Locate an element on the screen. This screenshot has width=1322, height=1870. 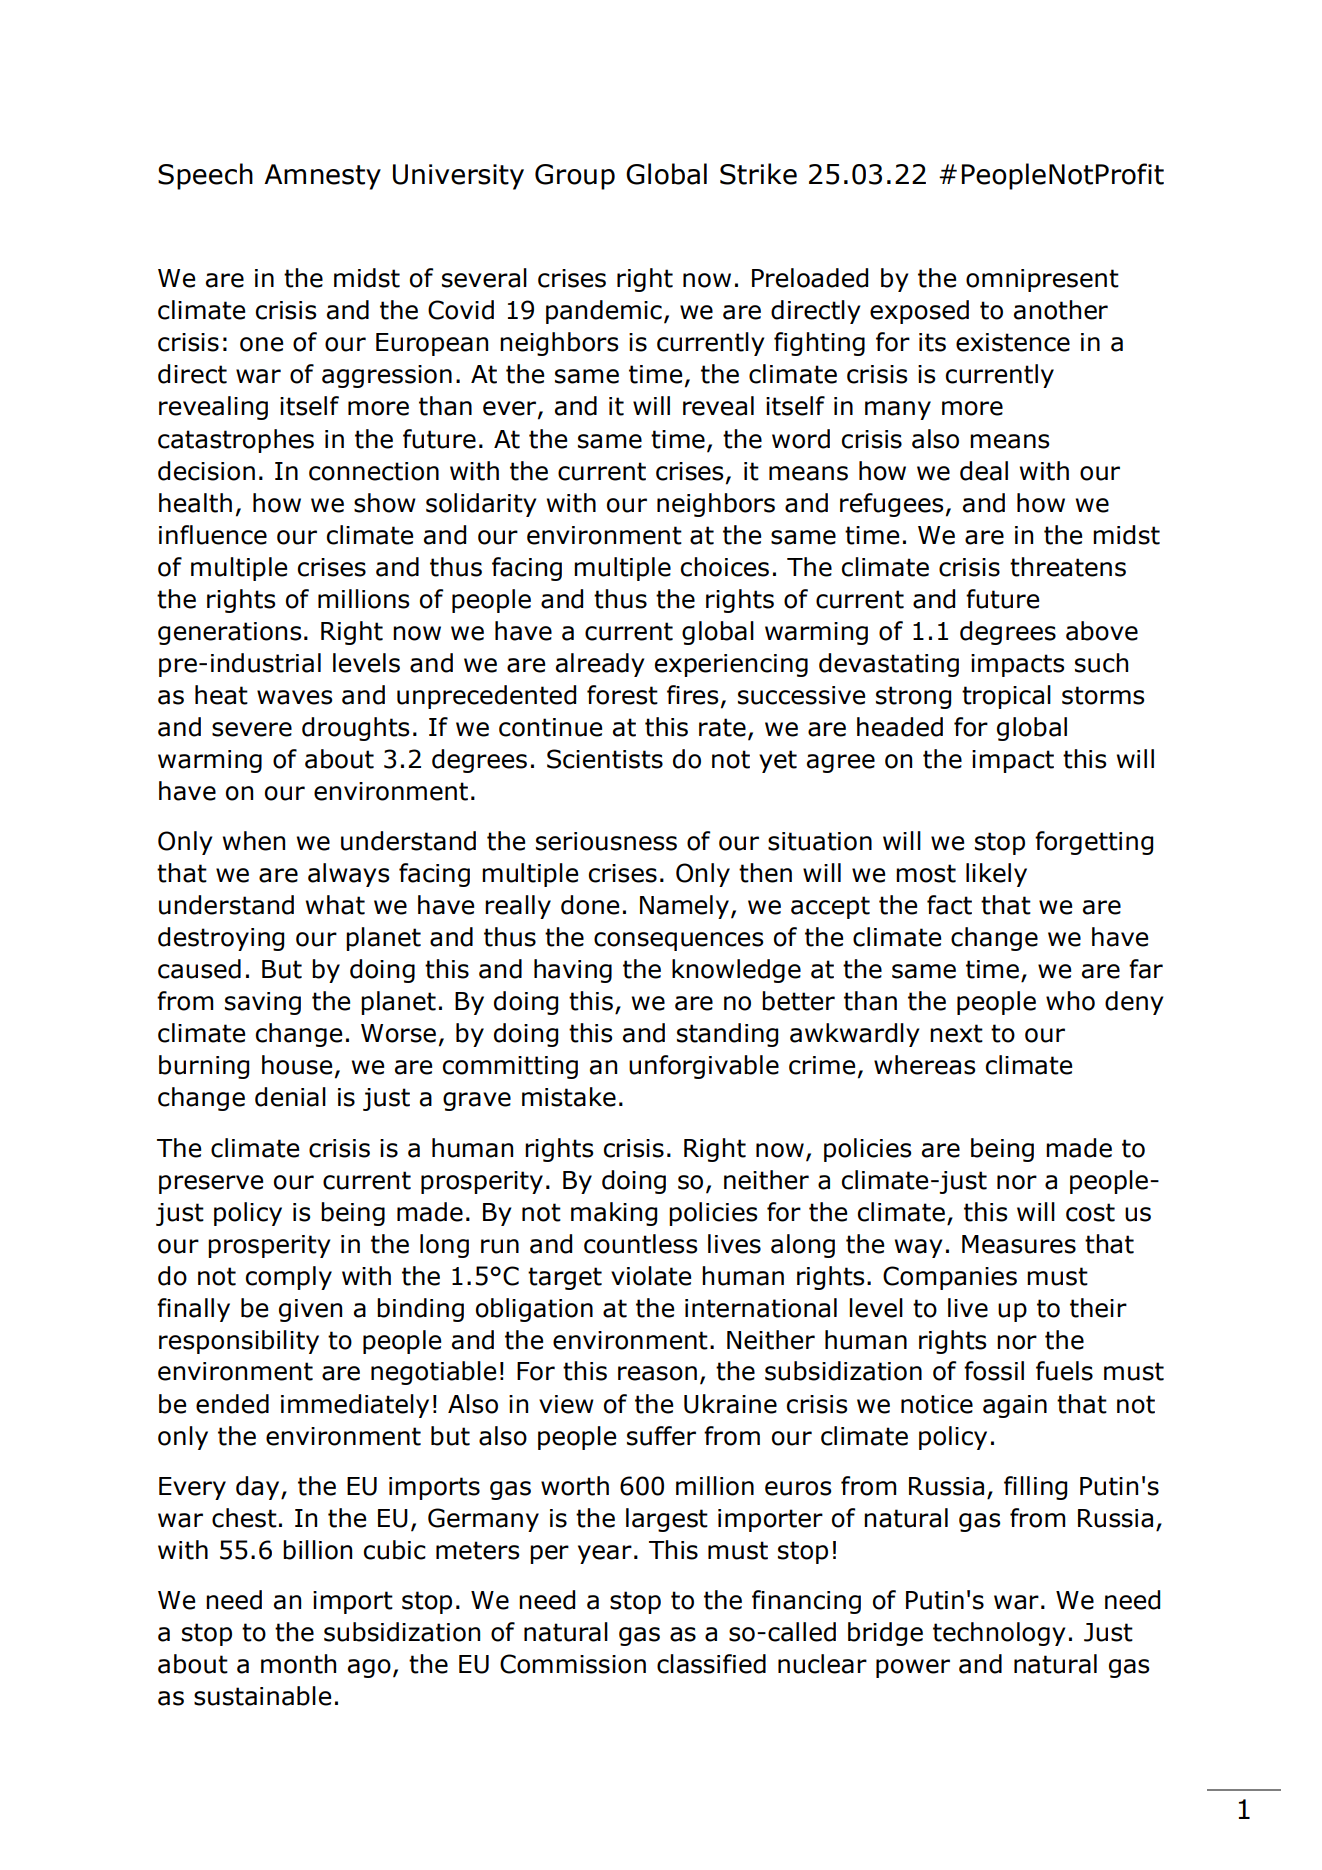
omnipresent is located at coordinates (1042, 280).
